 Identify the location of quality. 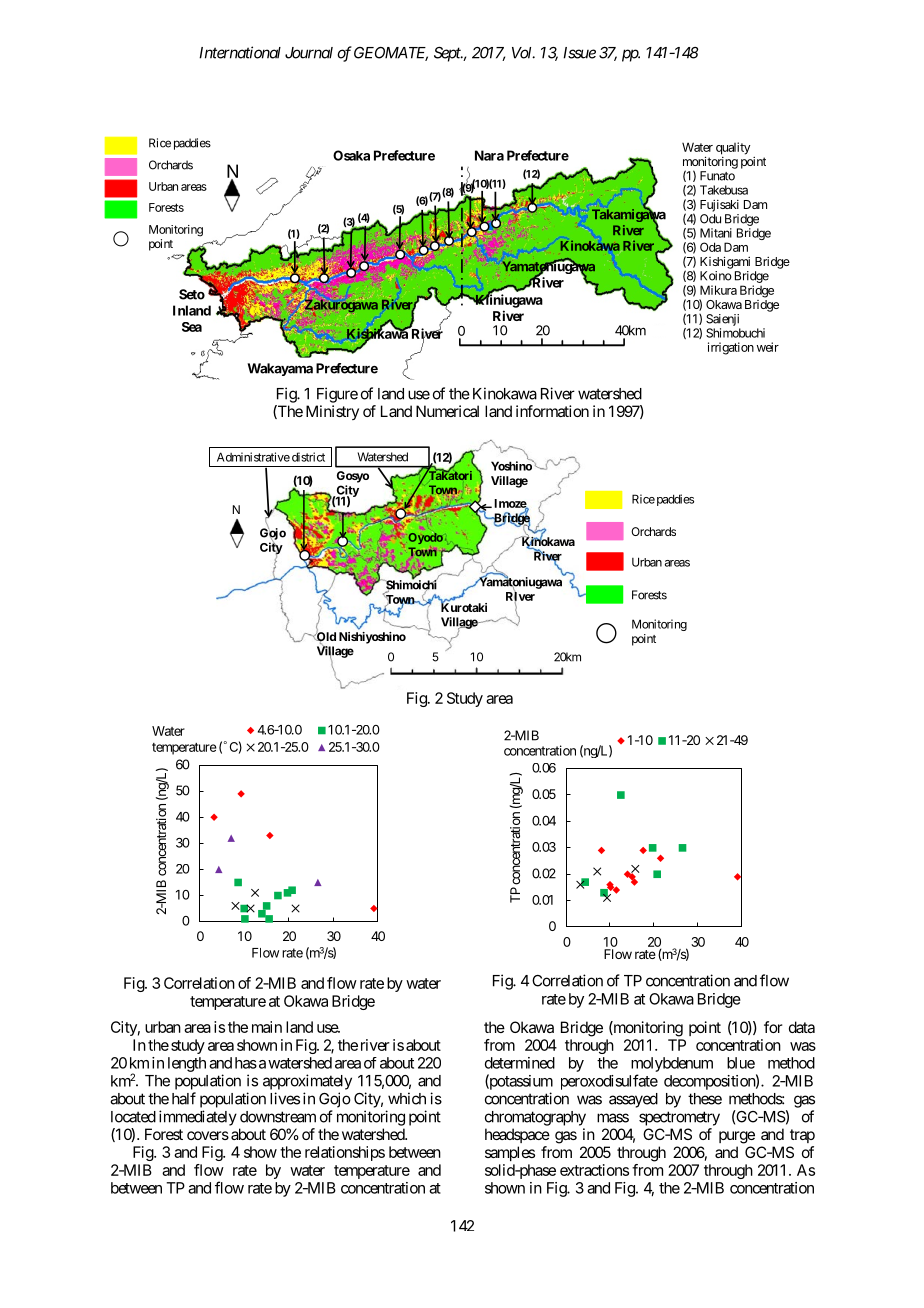
(733, 148).
